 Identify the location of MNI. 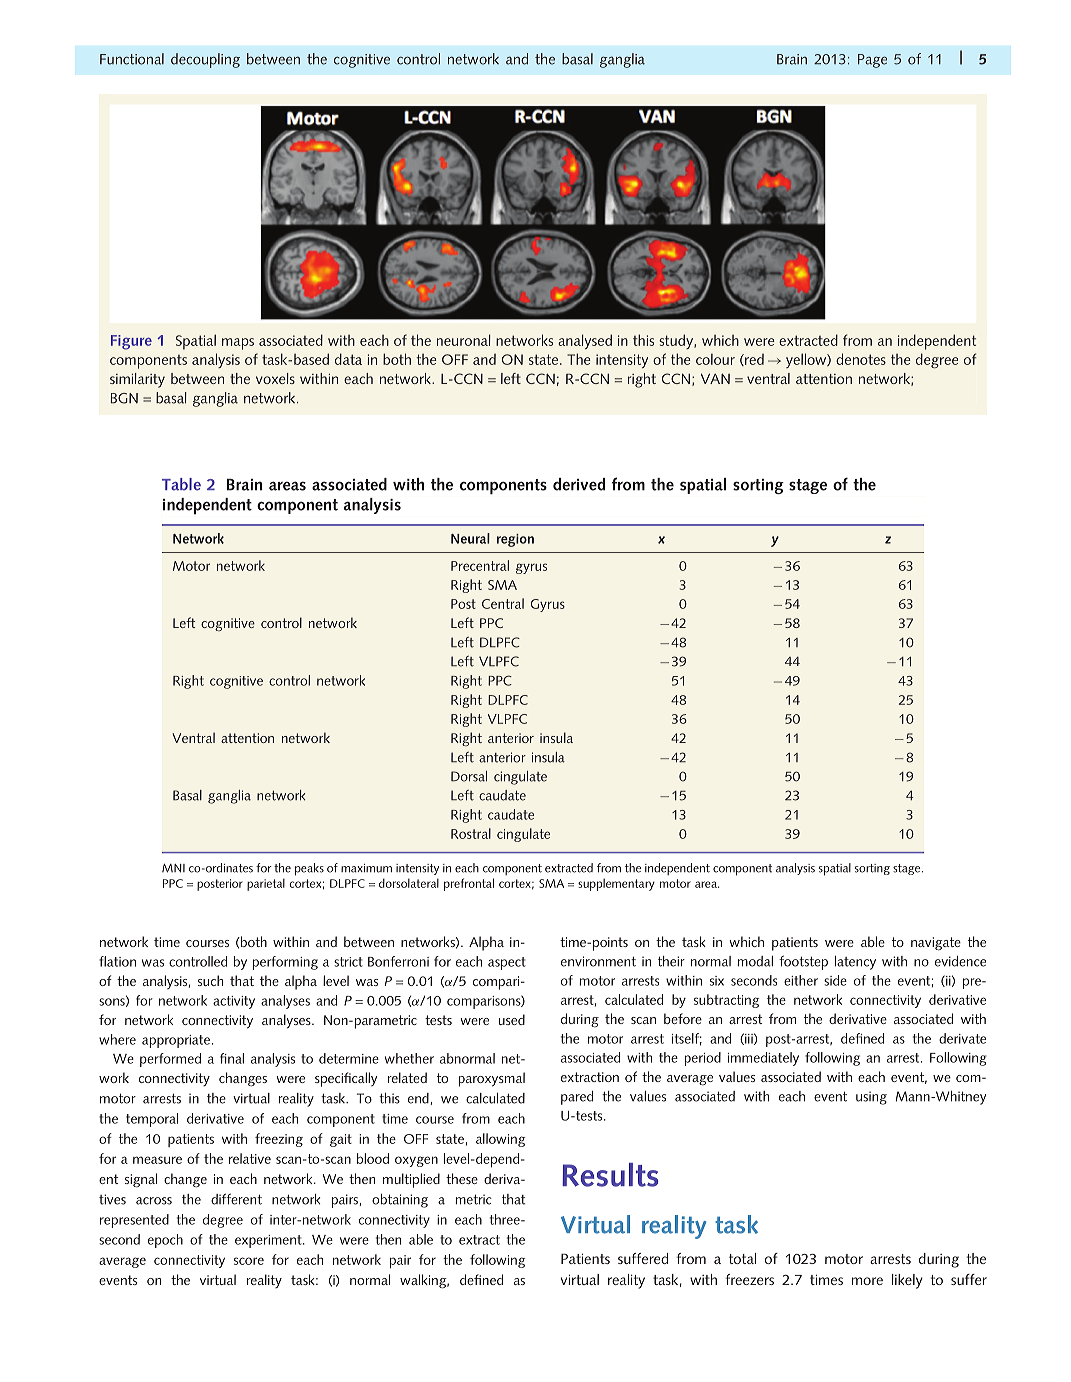
(173, 868).
